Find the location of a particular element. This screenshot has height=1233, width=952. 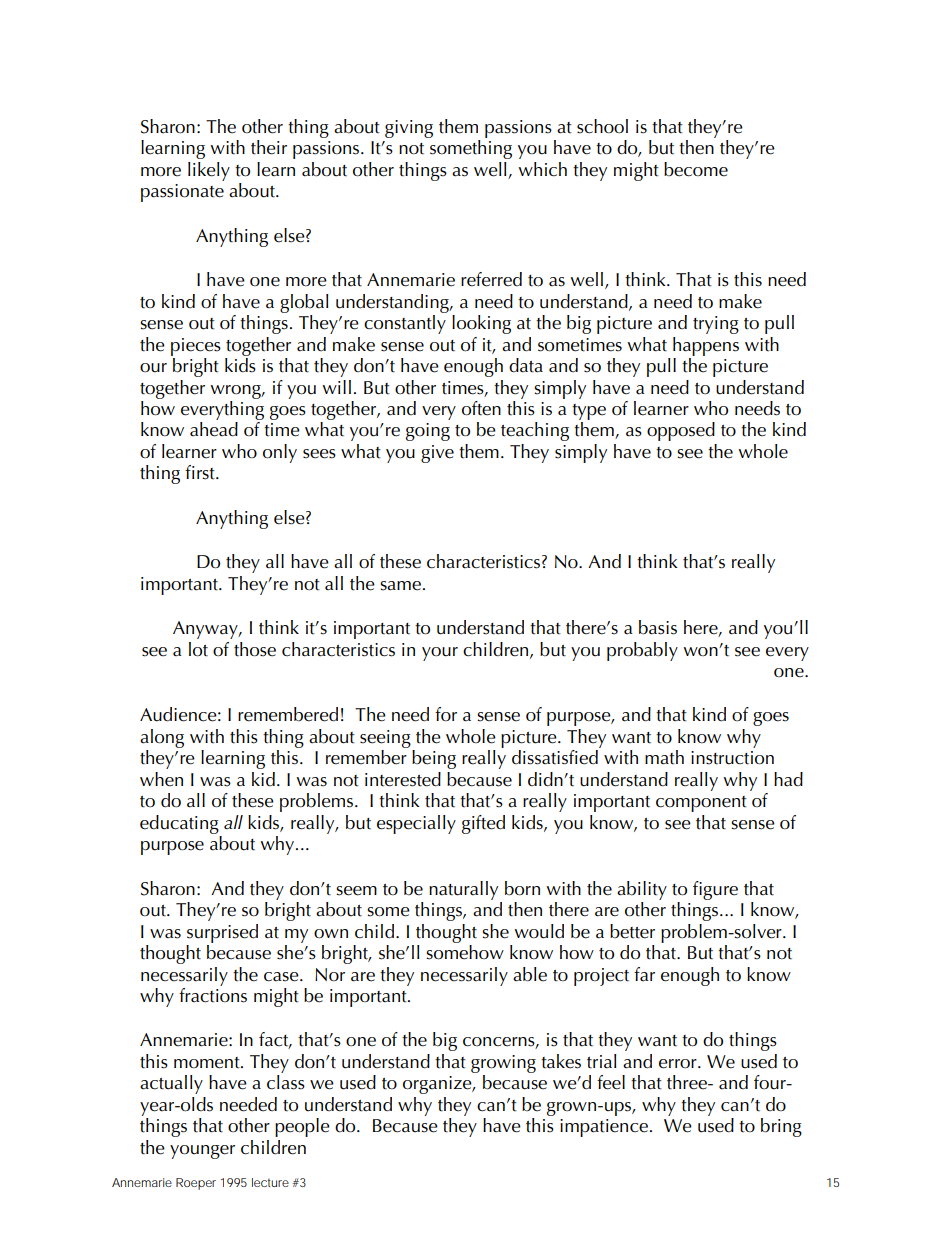

often is located at coordinates (481, 408).
